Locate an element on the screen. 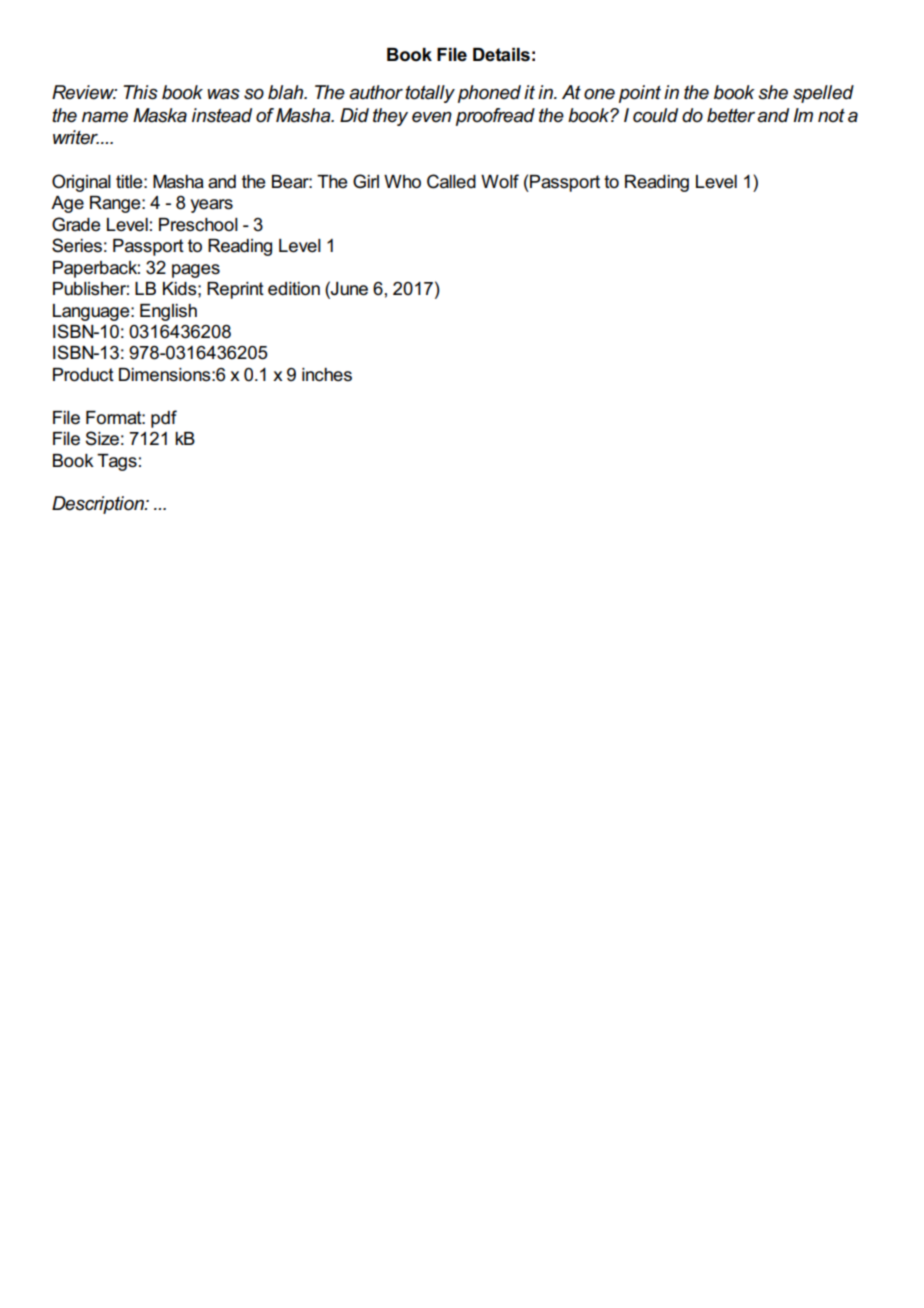 Image resolution: width=924 pixels, height=1308 pixels. inches is located at coordinates (327, 375).
